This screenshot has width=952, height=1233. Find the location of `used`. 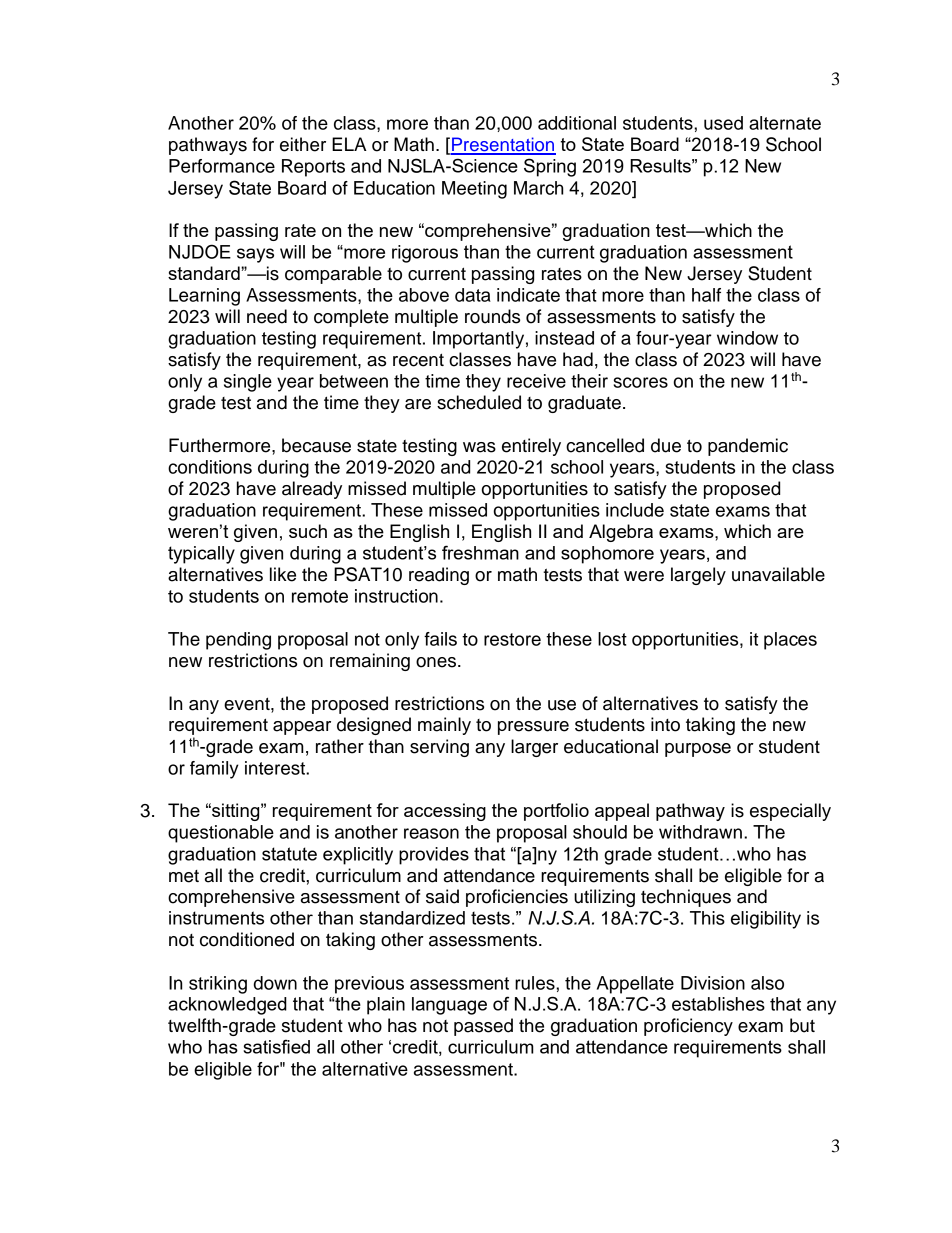

used is located at coordinates (723, 123).
